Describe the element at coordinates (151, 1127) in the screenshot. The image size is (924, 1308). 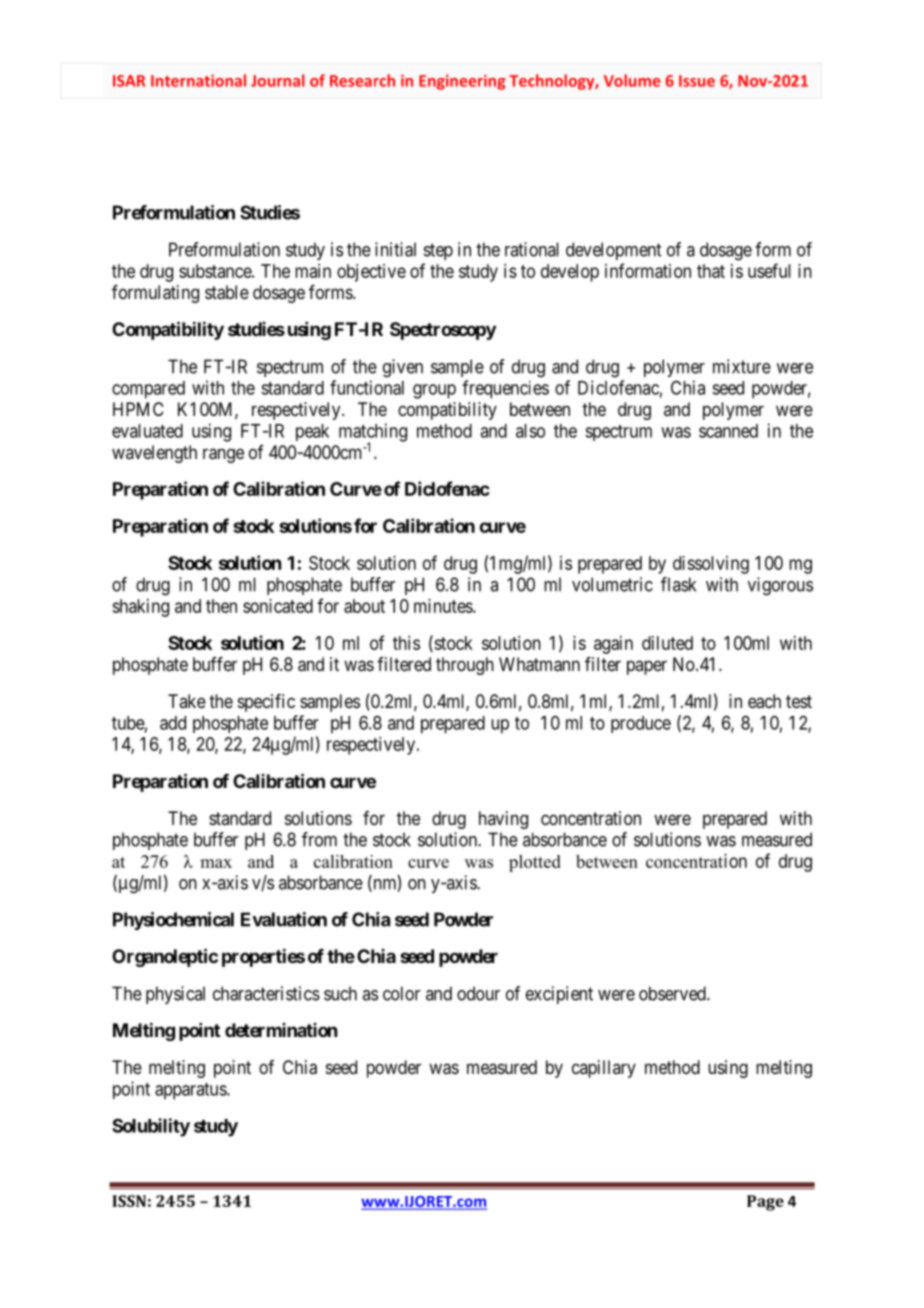
I see `Solubility` at that location.
